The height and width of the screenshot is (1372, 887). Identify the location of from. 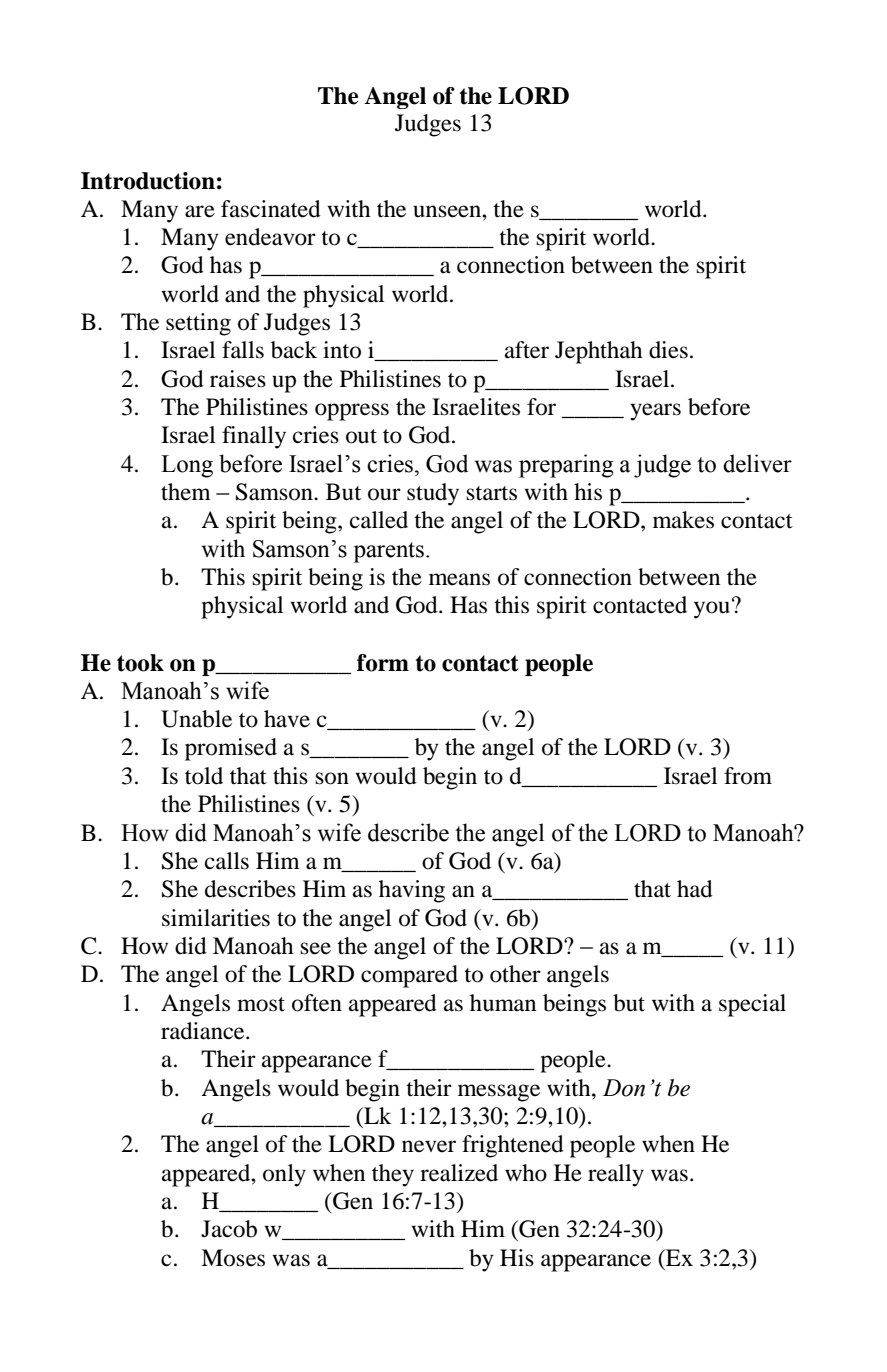
(748, 776).
